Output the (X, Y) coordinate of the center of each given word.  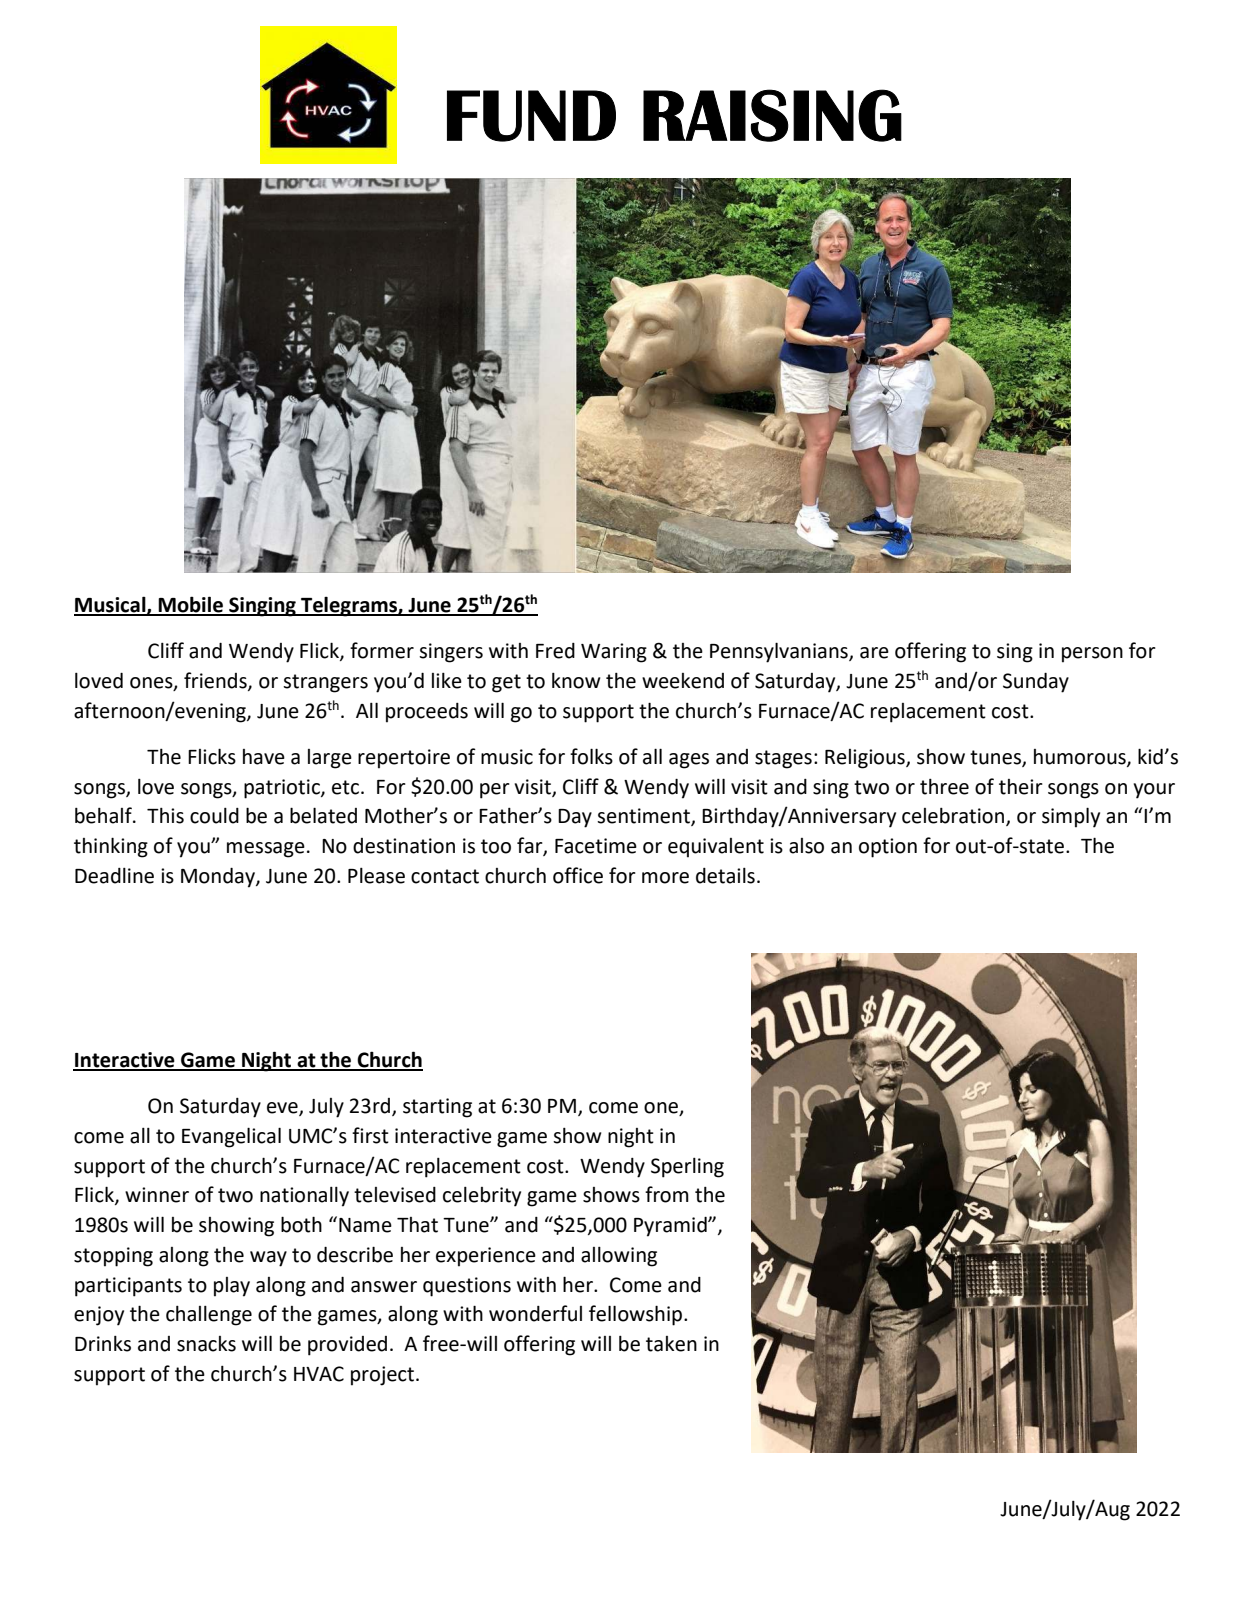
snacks (206, 1344)
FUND (531, 116)
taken (671, 1344)
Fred (555, 651)
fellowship (637, 1315)
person (1092, 655)
